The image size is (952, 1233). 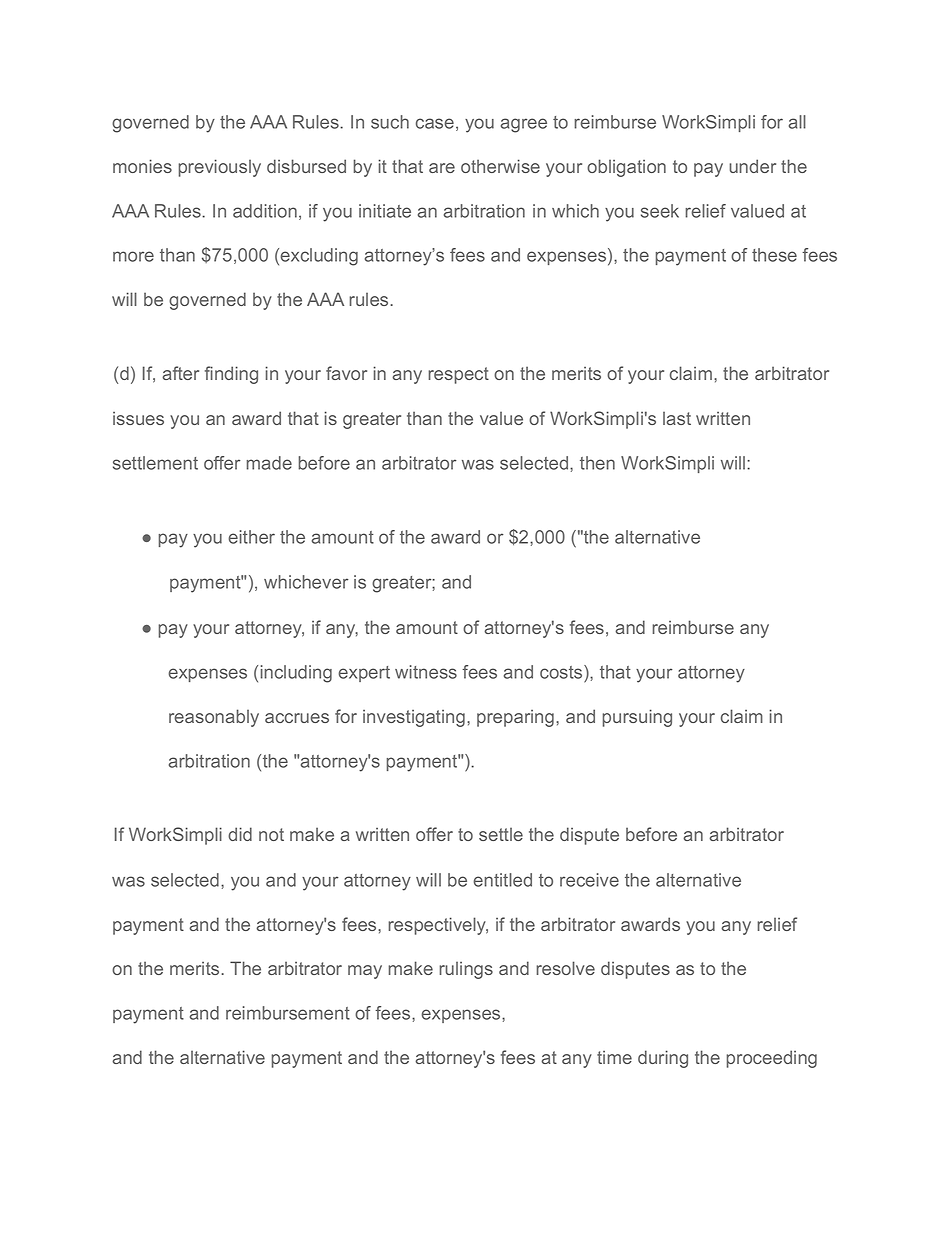 I want to click on are, so click(x=442, y=168).
